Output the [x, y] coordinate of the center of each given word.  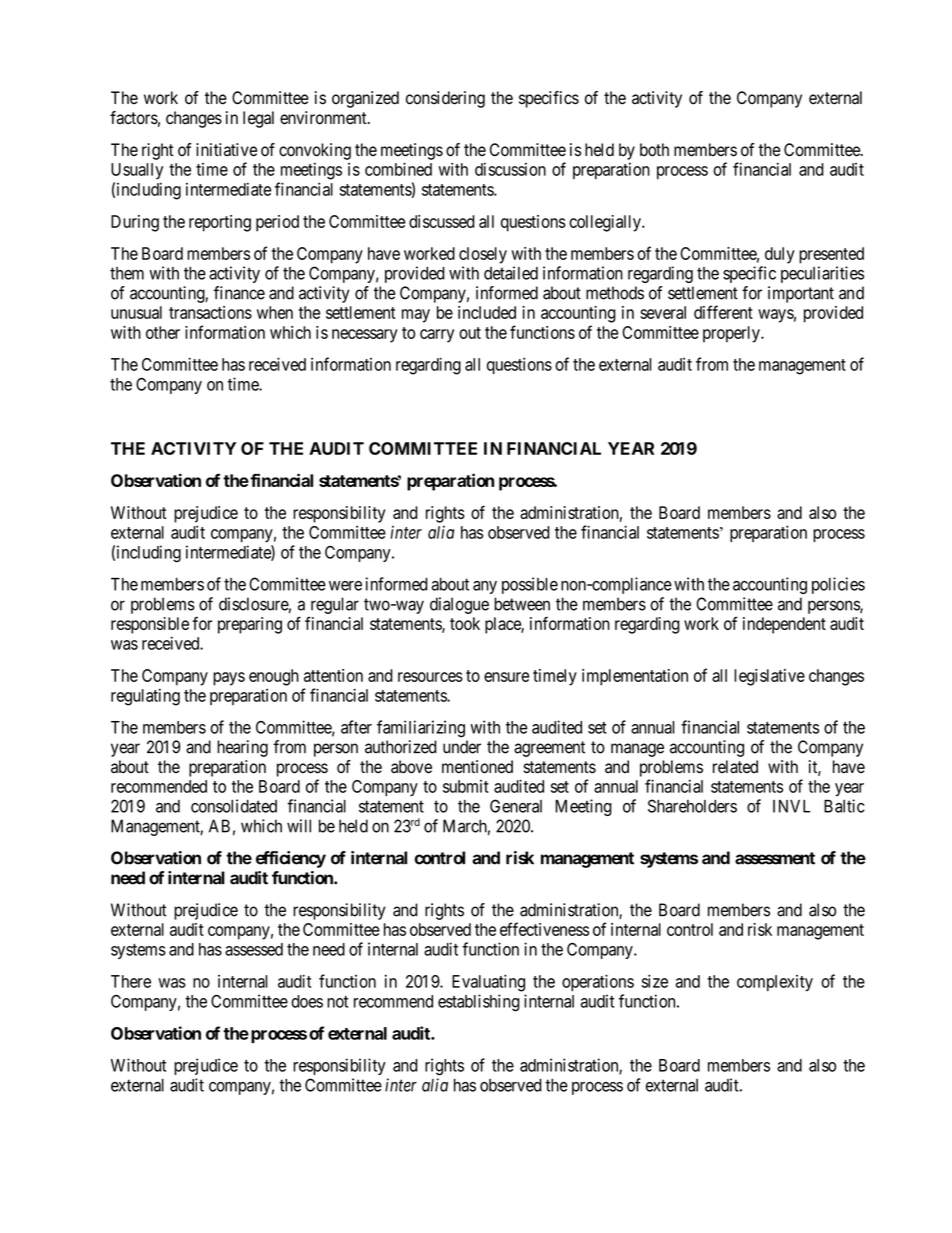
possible [530, 585]
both [654, 150]
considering [445, 99]
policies [838, 585]
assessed [254, 949]
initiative [226, 150]
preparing [250, 625]
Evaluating [488, 983]
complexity [775, 983]
